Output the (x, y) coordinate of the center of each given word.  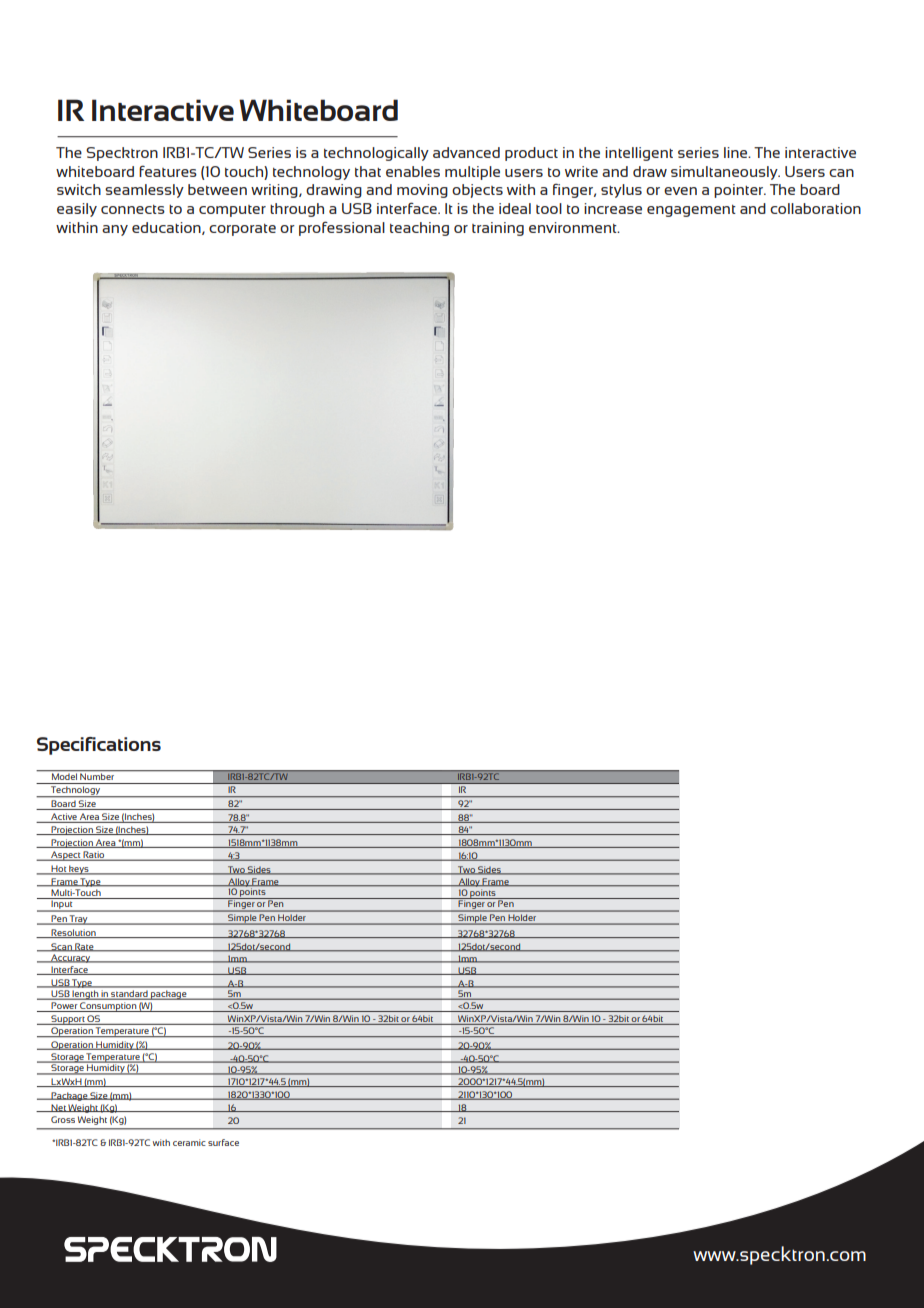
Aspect (66, 856)
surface (223, 1142)
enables (413, 171)
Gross (63, 1119)
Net (58, 1108)
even (680, 191)
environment (574, 227)
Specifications (99, 746)
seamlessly (144, 191)
